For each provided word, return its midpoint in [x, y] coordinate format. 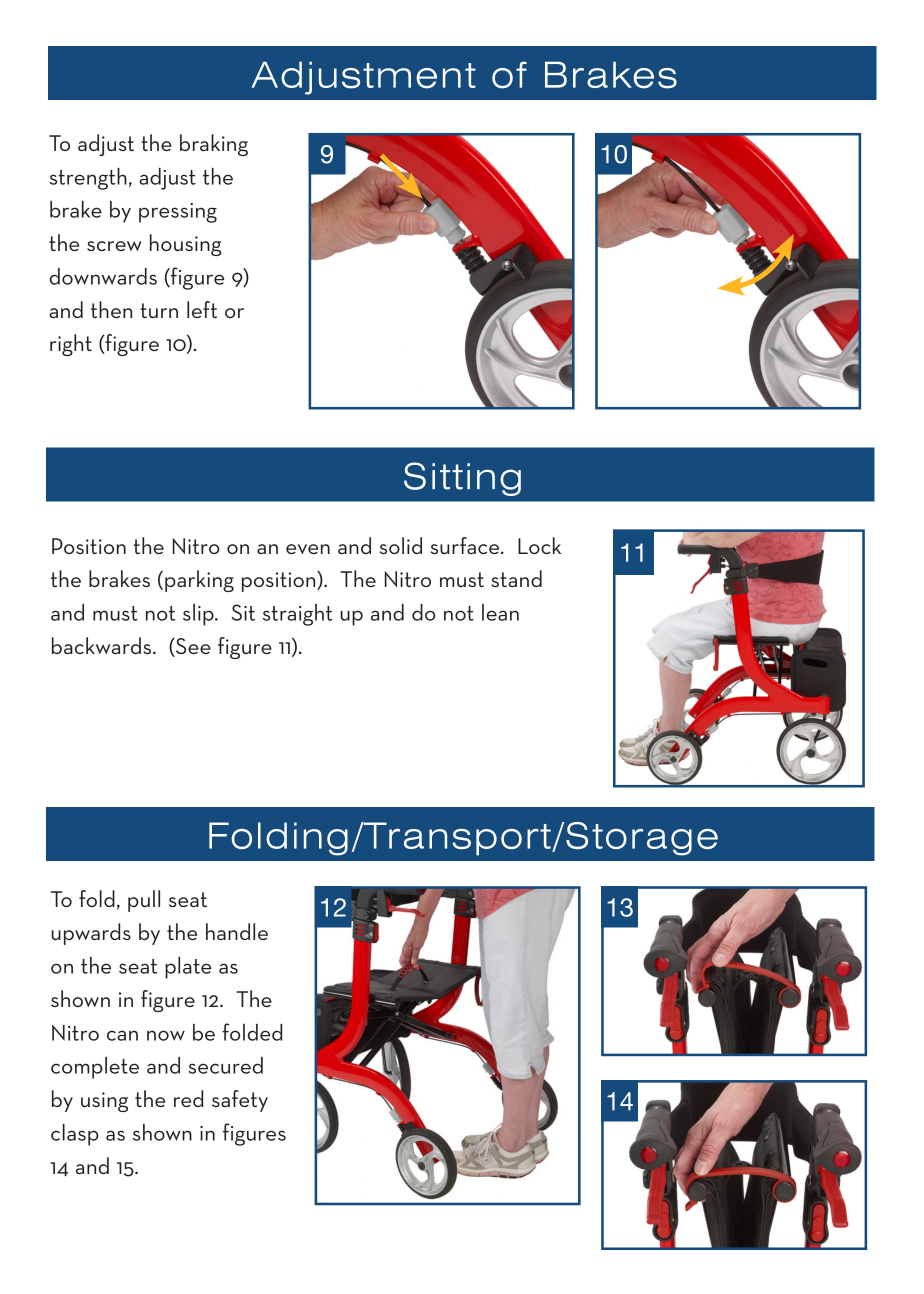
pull [144, 901]
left [202, 309]
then [111, 309]
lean [500, 612]
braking [214, 145]
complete [95, 1068]
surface [466, 545]
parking [199, 581]
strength [88, 179]
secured [225, 1065]
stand [516, 578]
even [308, 549]
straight [298, 615]
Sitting [462, 479]
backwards [101, 645]
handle [237, 931]
